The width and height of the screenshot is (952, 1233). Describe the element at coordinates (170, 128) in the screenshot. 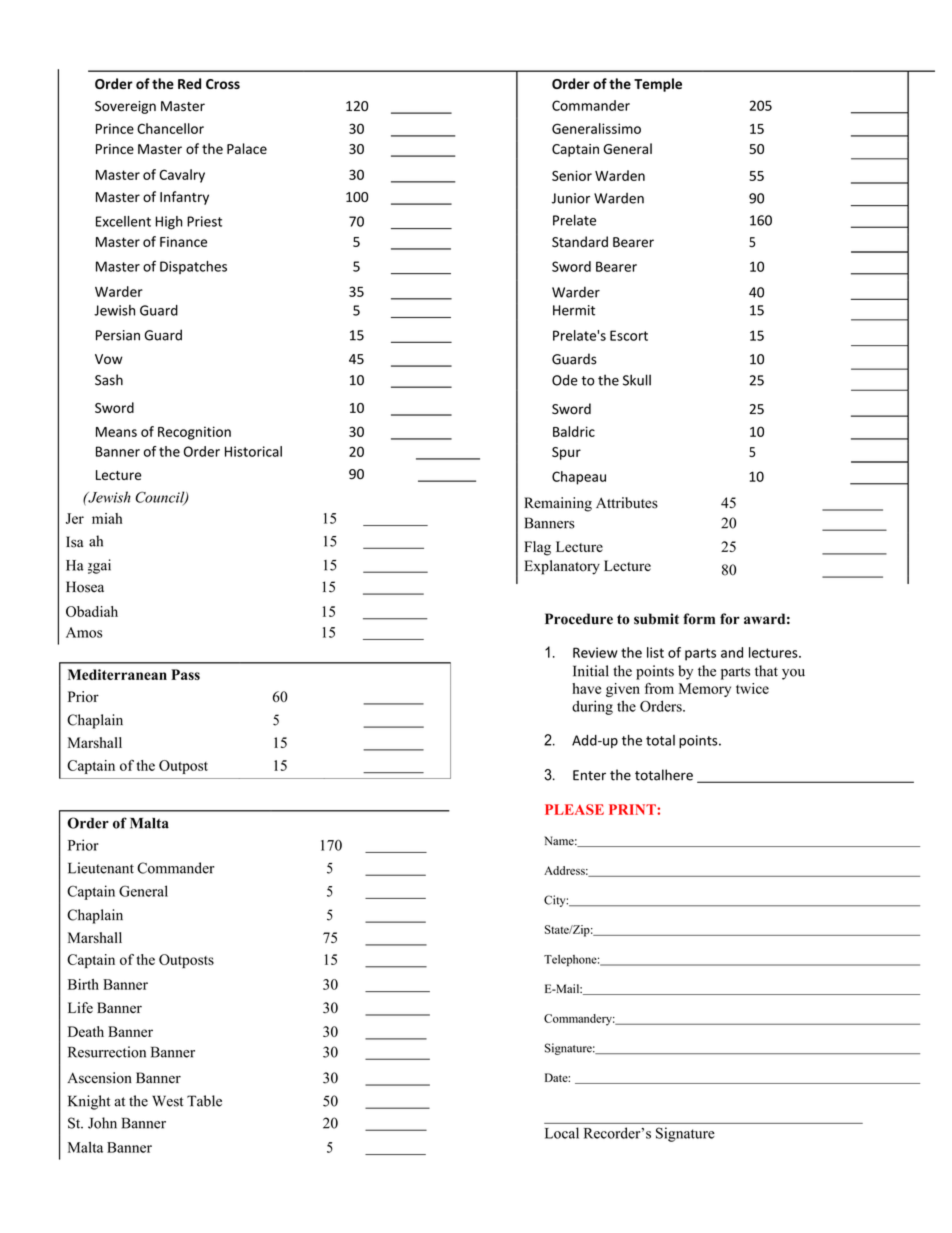

I see `Chancellor` at that location.
